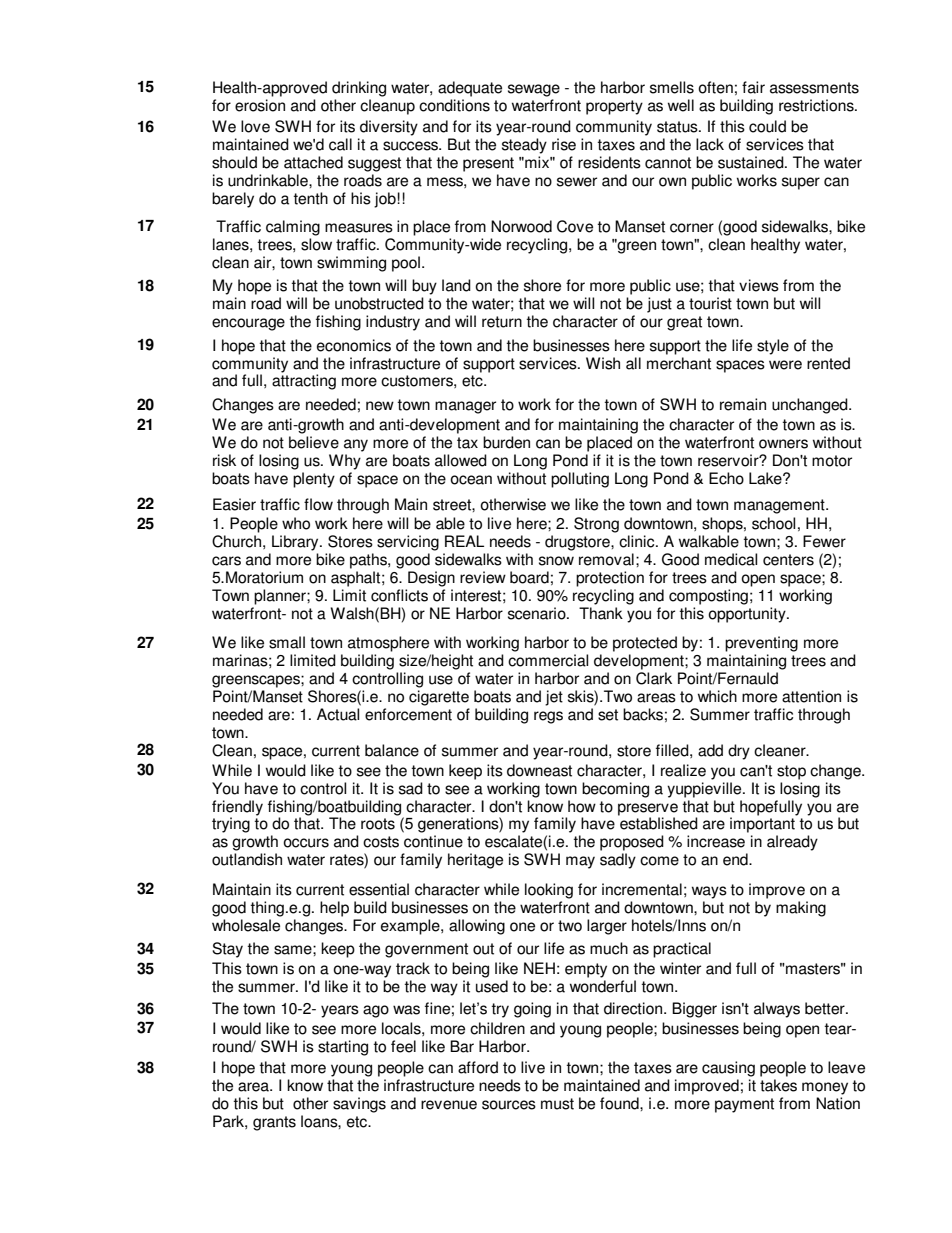 The height and width of the screenshot is (1233, 952). Describe the element at coordinates (274, 1123) in the screenshot. I see `grants` at that location.
